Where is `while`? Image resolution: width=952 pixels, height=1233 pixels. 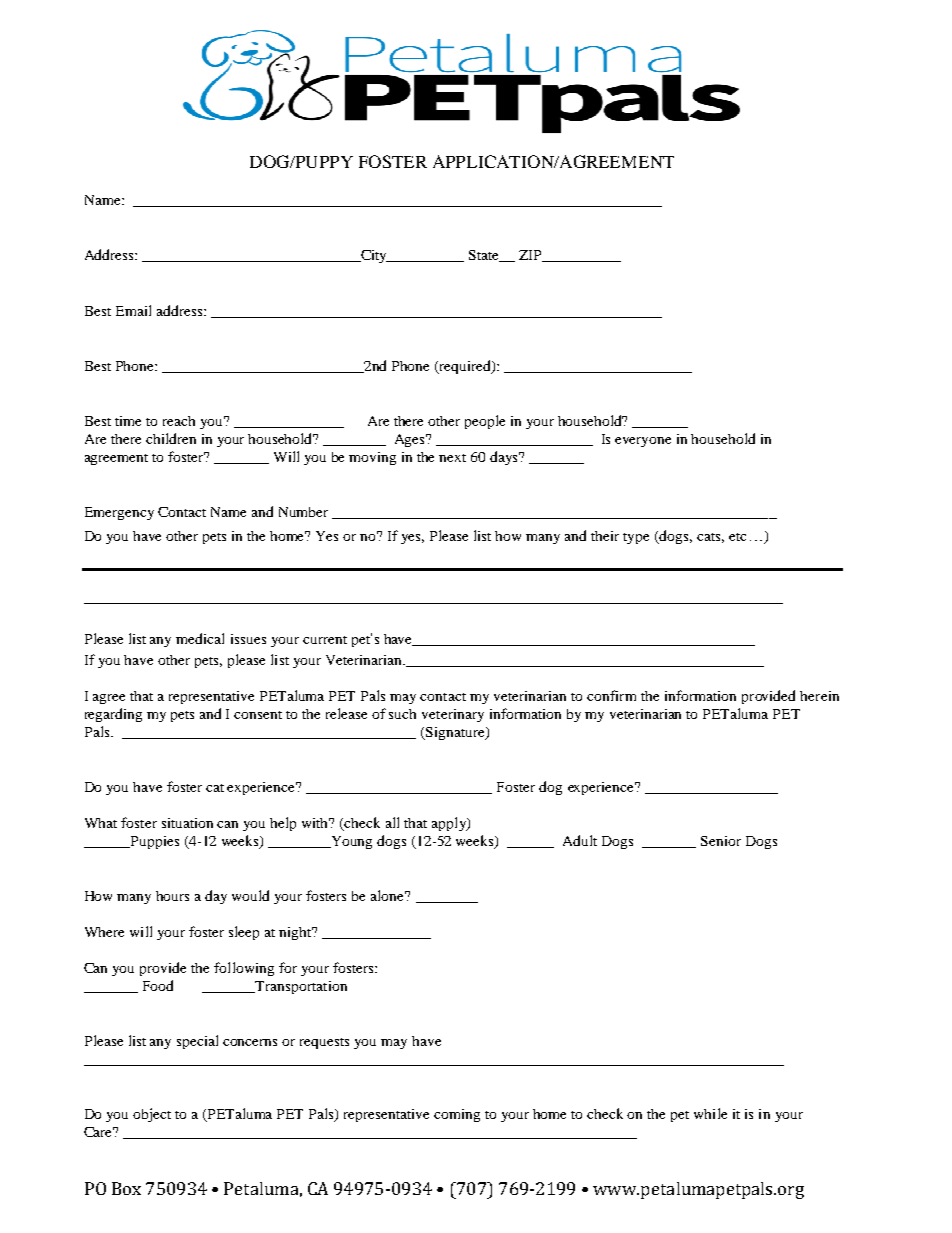
while is located at coordinates (710, 1113).
